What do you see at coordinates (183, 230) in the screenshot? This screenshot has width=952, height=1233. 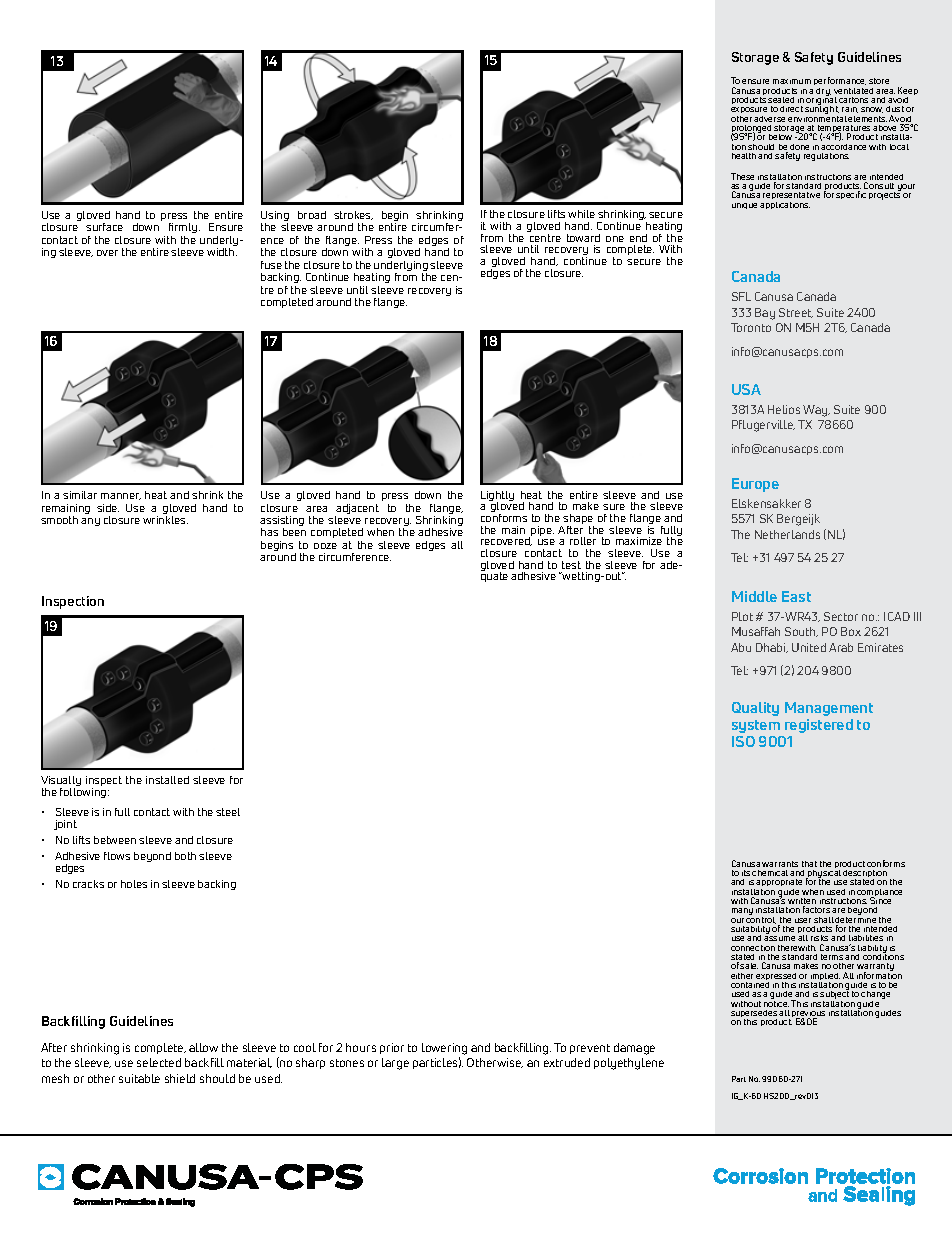 I see `firmly` at bounding box center [183, 230].
